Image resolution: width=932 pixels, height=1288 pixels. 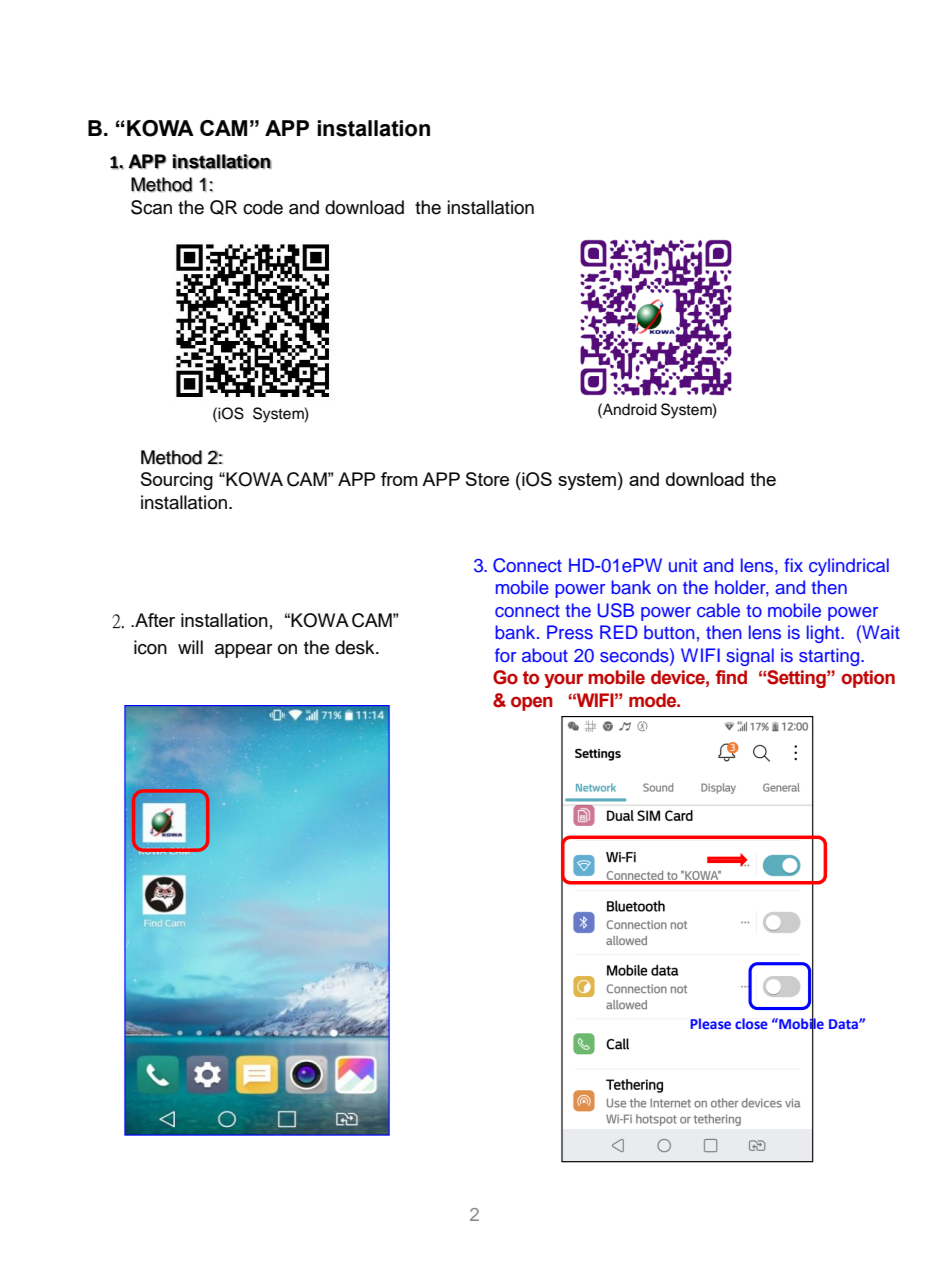 I want to click on Sourcing, so click(x=177, y=481).
